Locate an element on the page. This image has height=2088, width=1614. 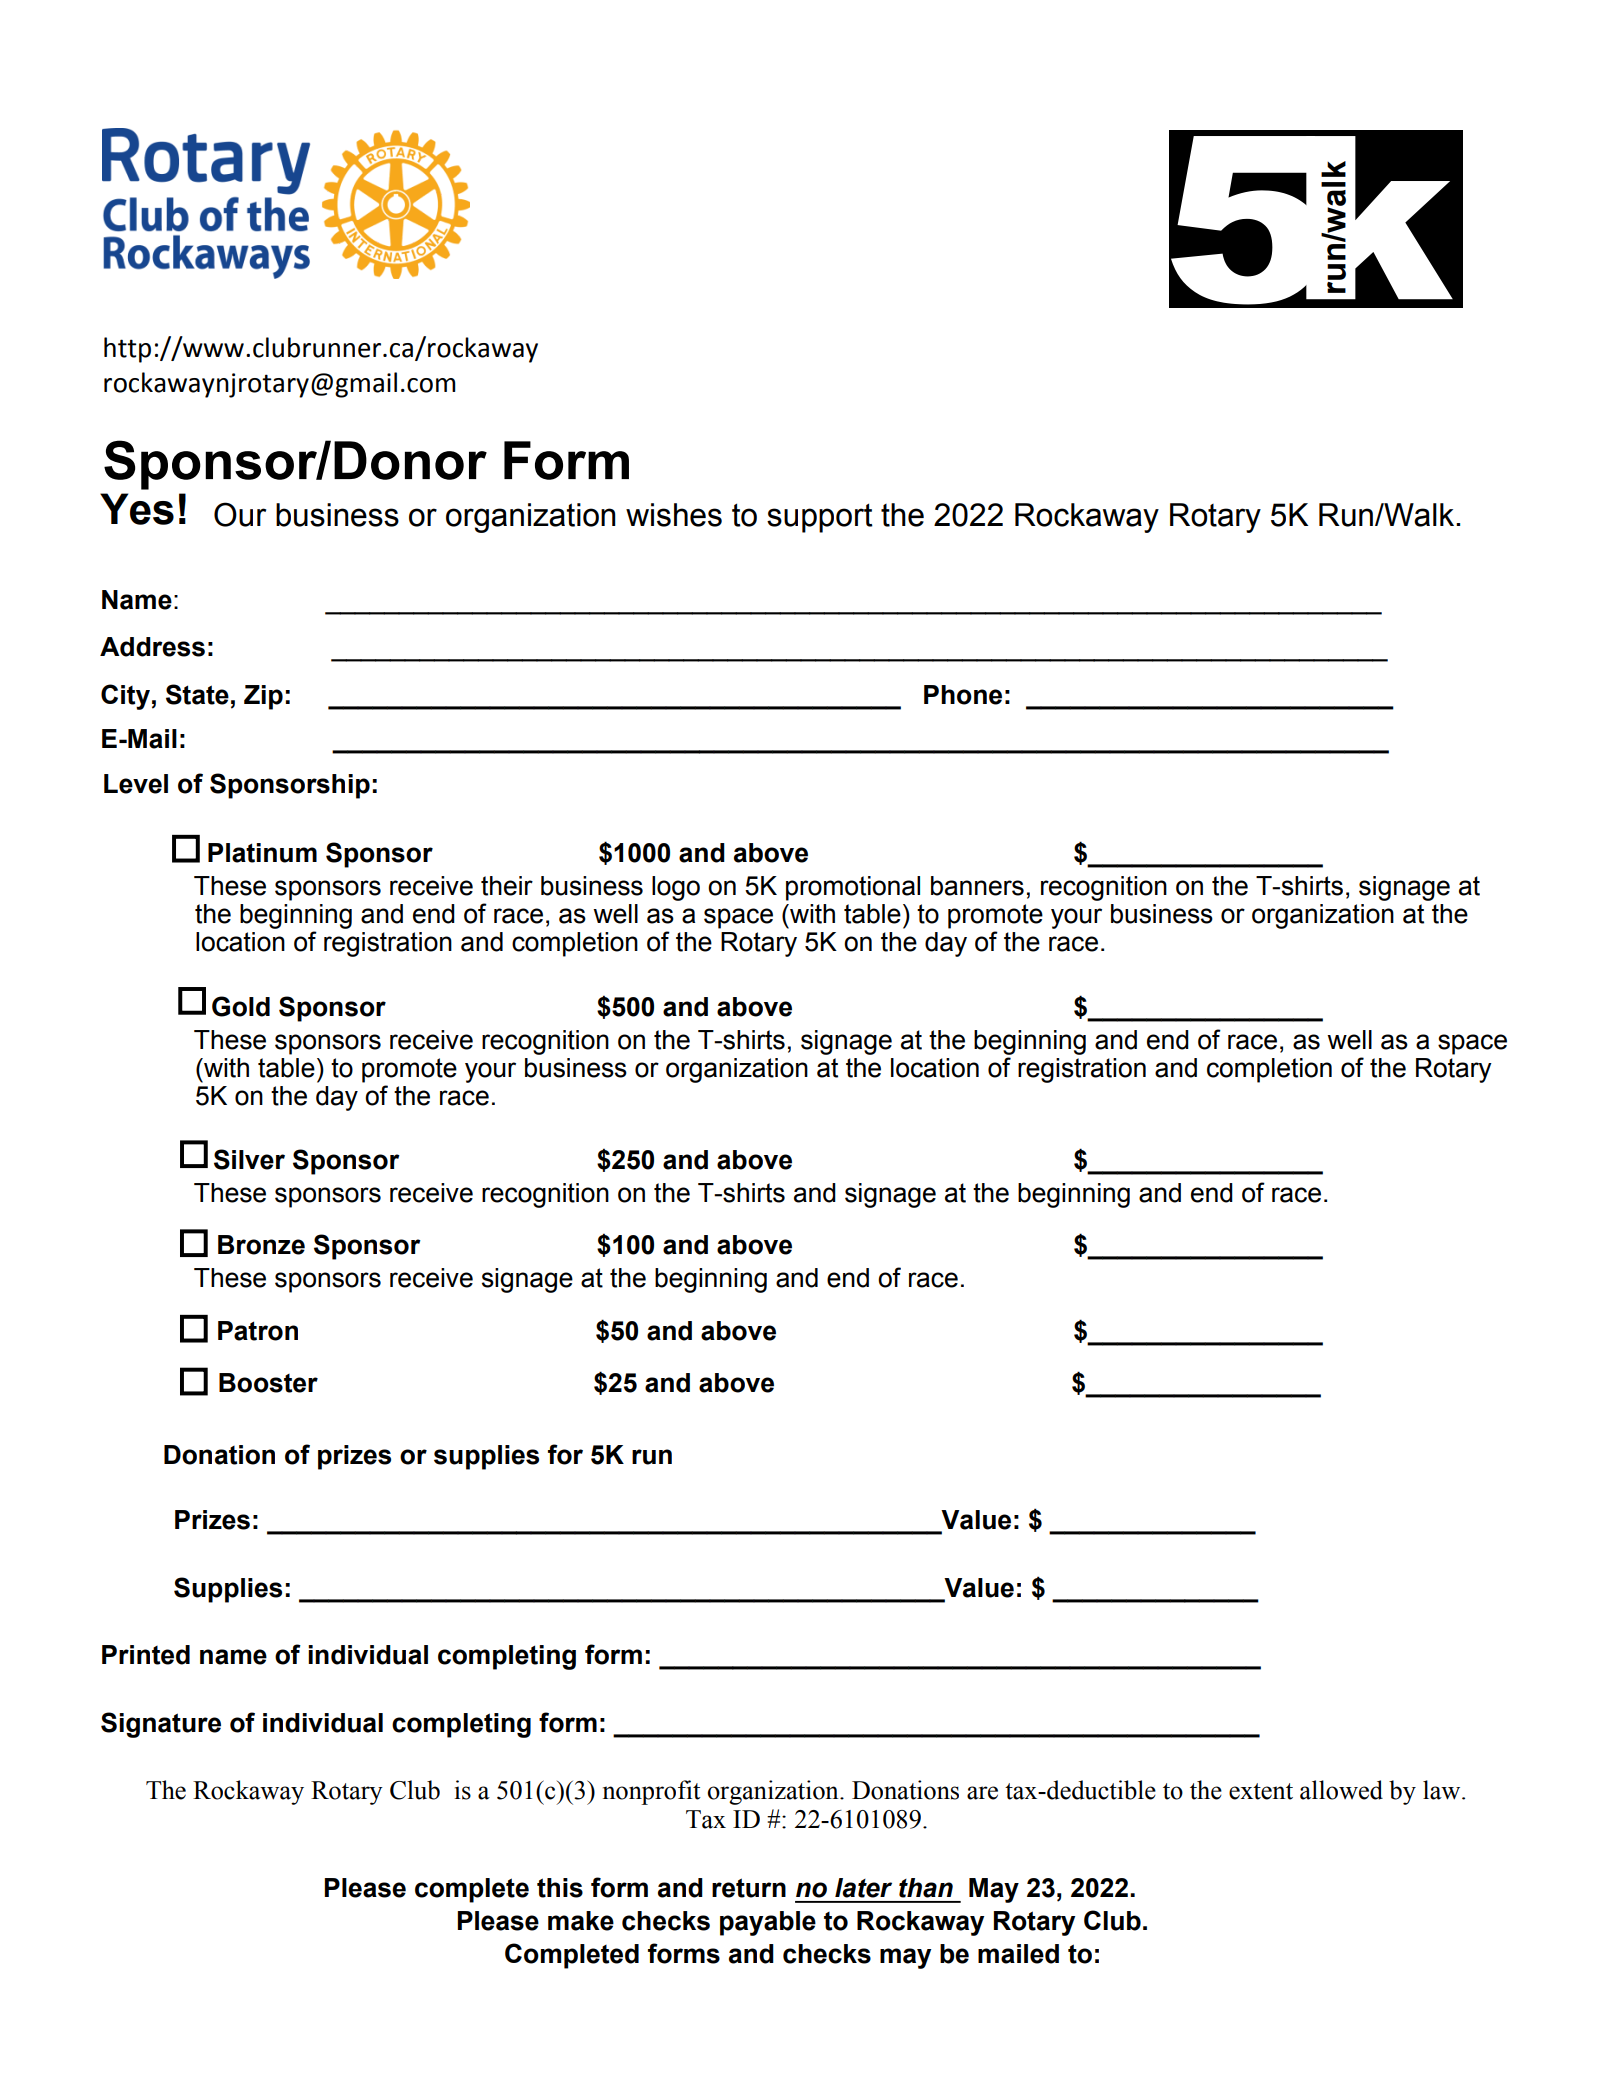
promotional is located at coordinates (853, 888).
